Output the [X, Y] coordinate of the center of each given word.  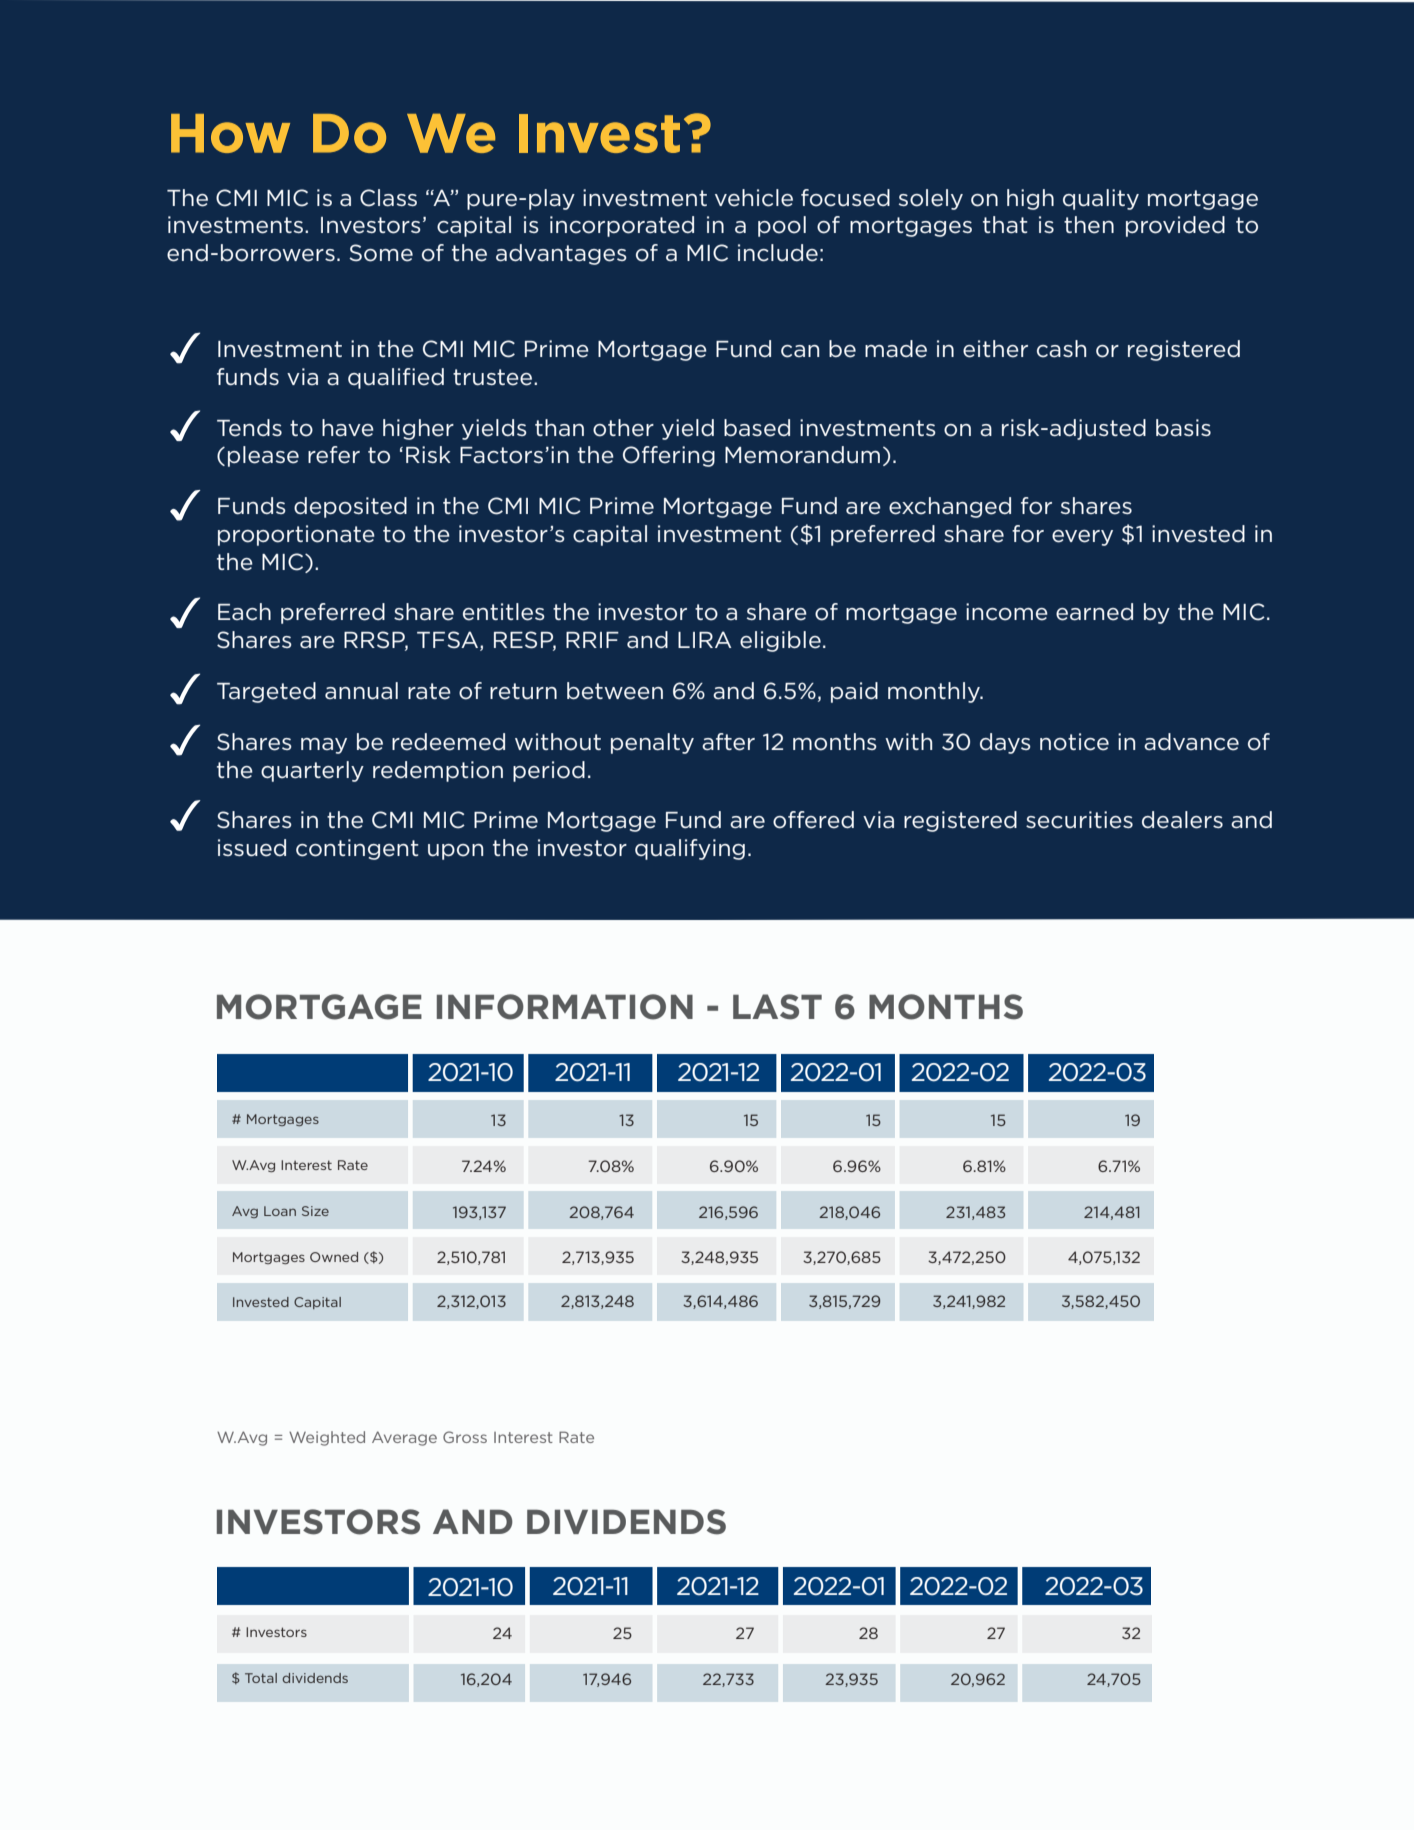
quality [1101, 199]
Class [388, 198]
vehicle [754, 198]
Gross [465, 1437]
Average [404, 1438]
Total [261, 1678]
